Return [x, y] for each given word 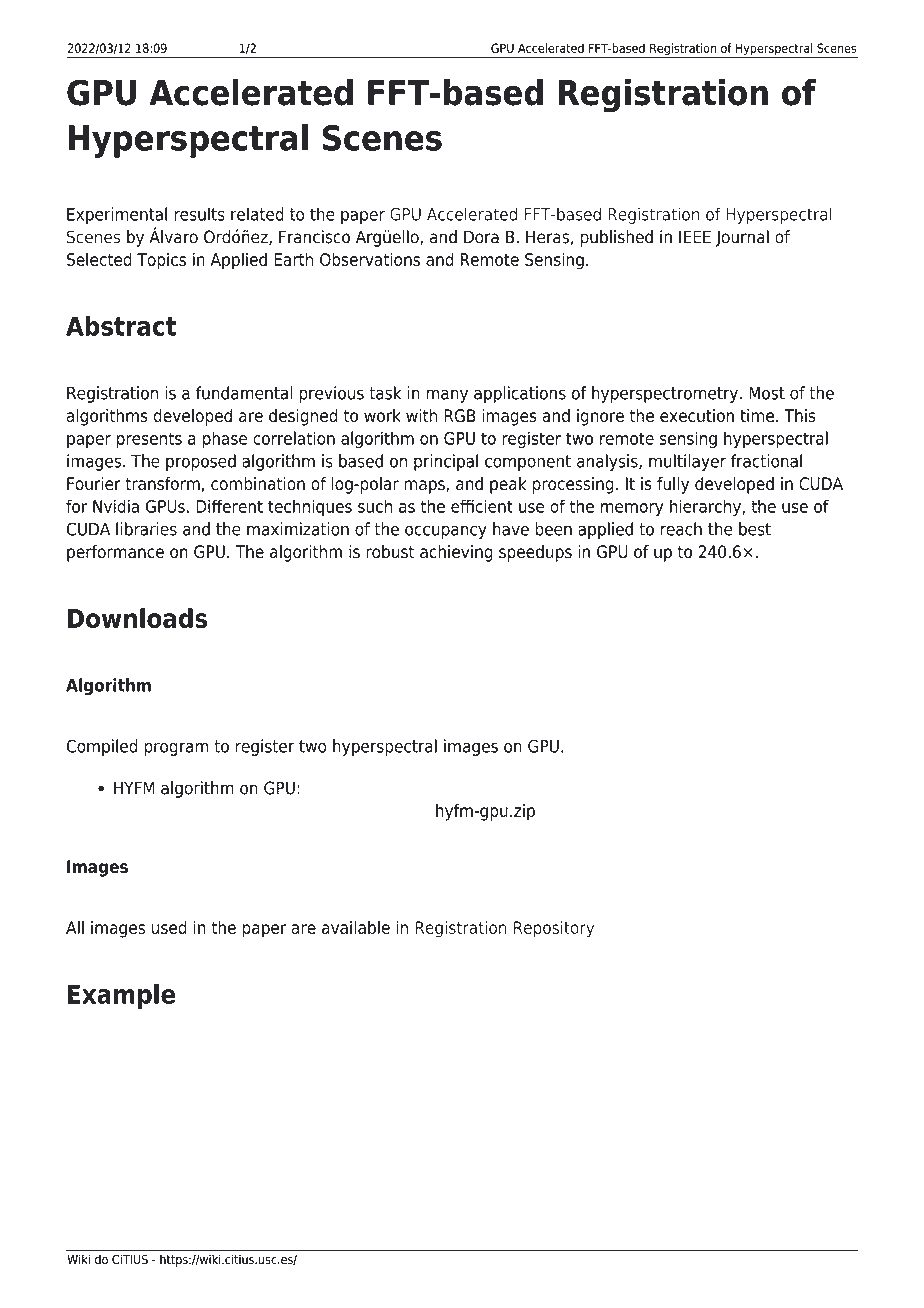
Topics [161, 261]
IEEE [695, 237]
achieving [456, 553]
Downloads [137, 618]
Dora [481, 237]
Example [121, 996]
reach [681, 529]
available [356, 927]
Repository [554, 929]
